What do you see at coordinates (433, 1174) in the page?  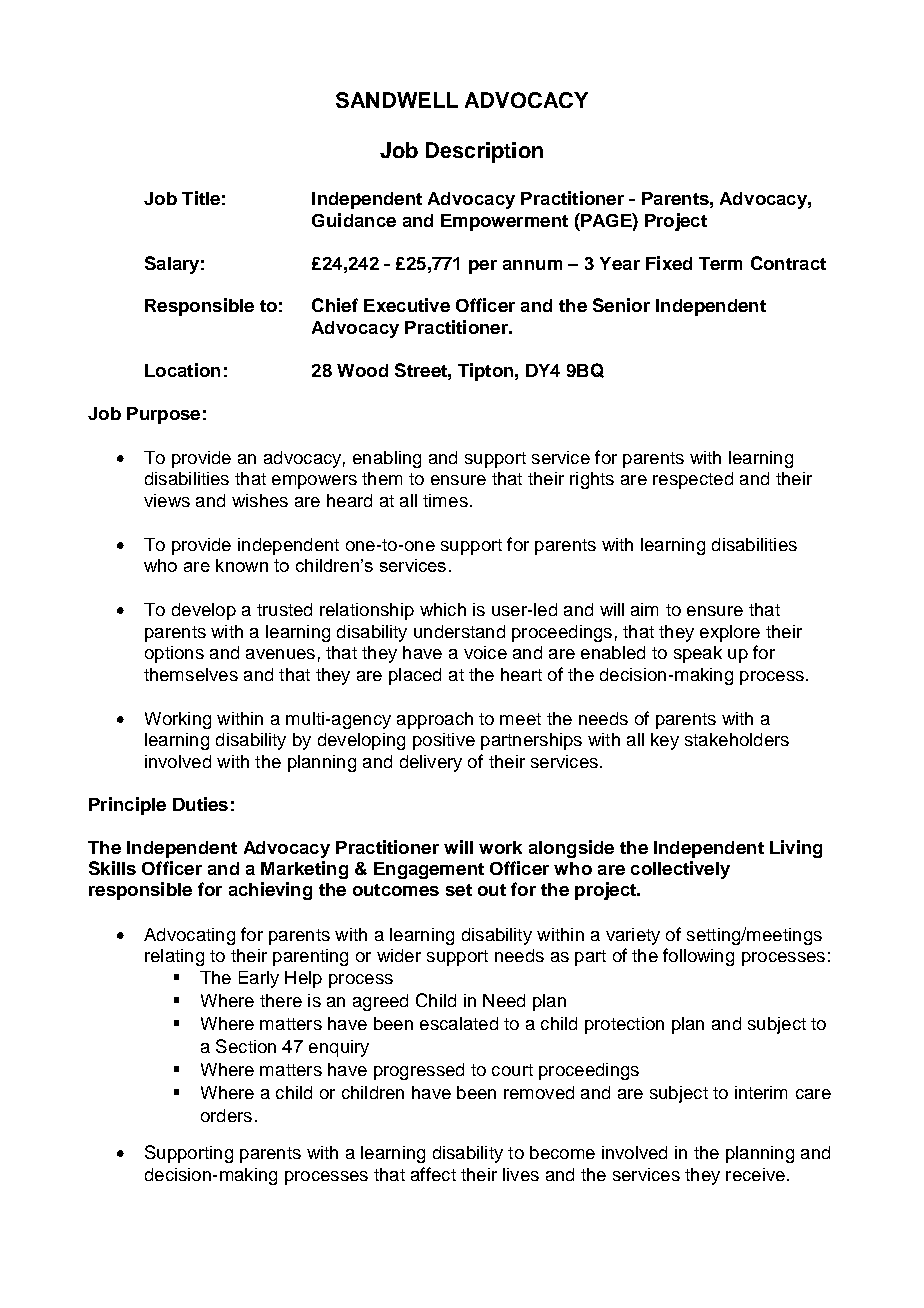 I see `affect` at bounding box center [433, 1174].
